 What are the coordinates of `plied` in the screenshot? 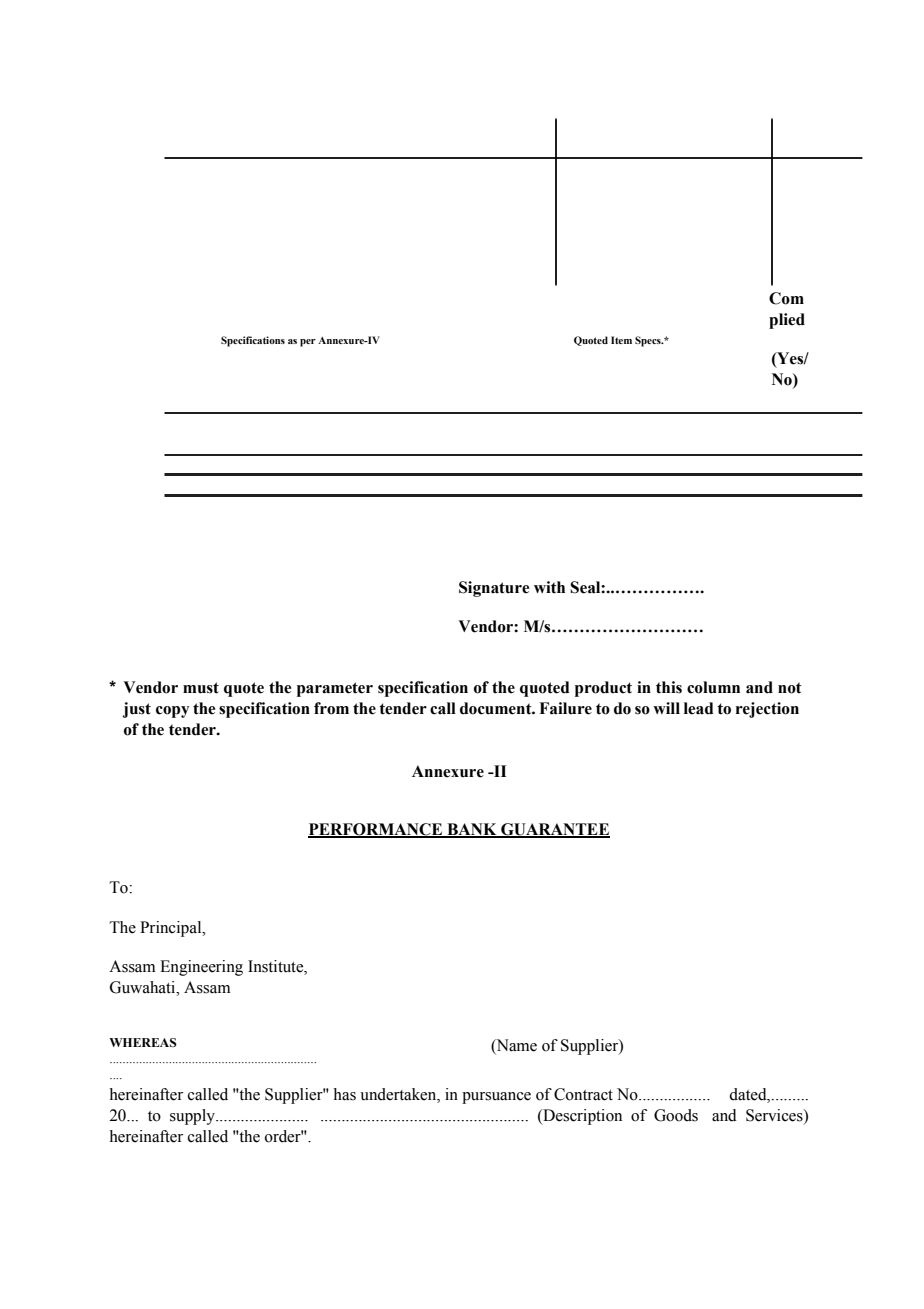 It's located at (787, 321).
